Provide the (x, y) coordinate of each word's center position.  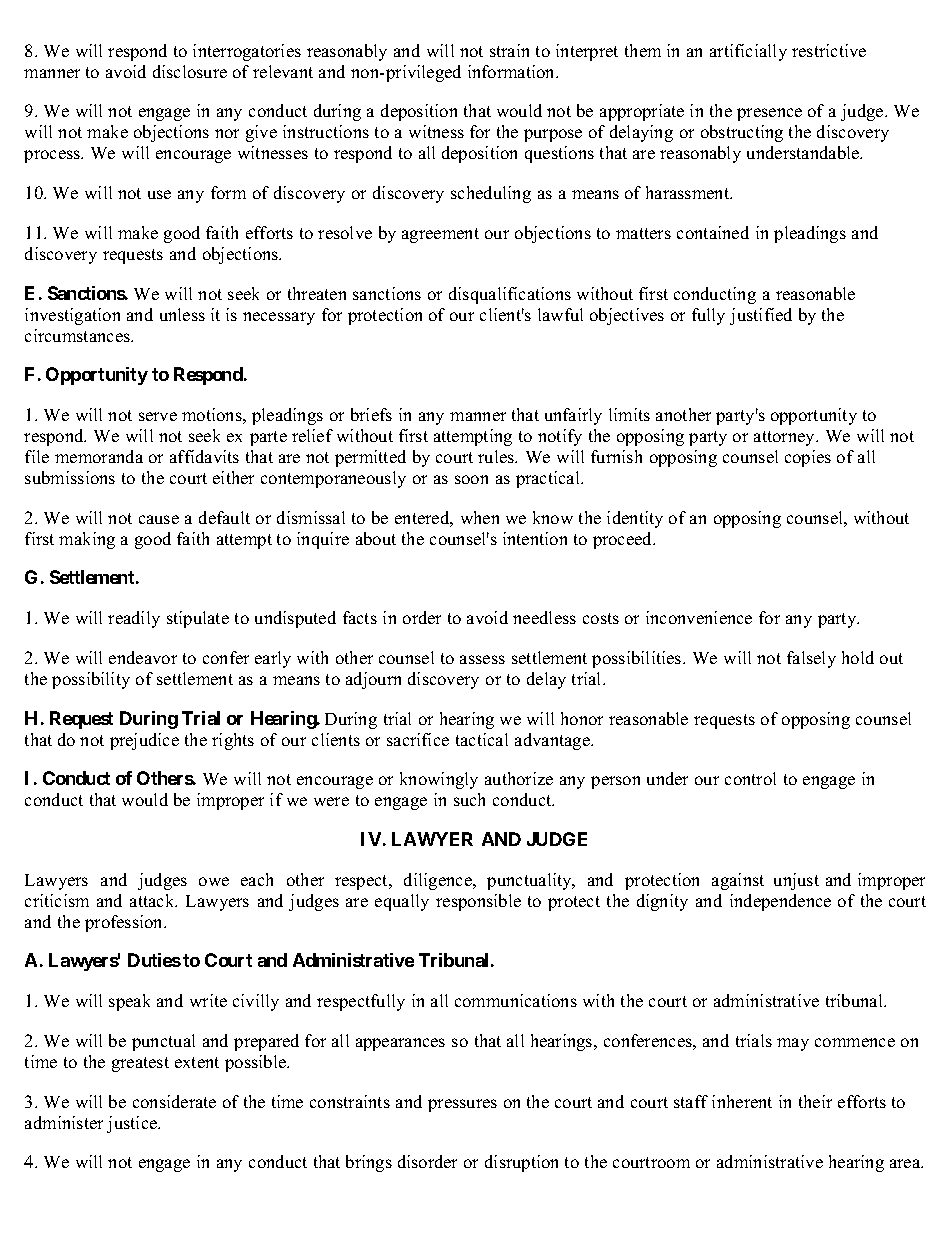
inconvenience (699, 617)
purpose (553, 135)
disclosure (190, 71)
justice (133, 1124)
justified (761, 316)
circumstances (78, 335)
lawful (560, 314)
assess (482, 659)
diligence (439, 881)
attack (153, 900)
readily (134, 619)
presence (769, 114)
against (738, 881)
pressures (462, 1105)
